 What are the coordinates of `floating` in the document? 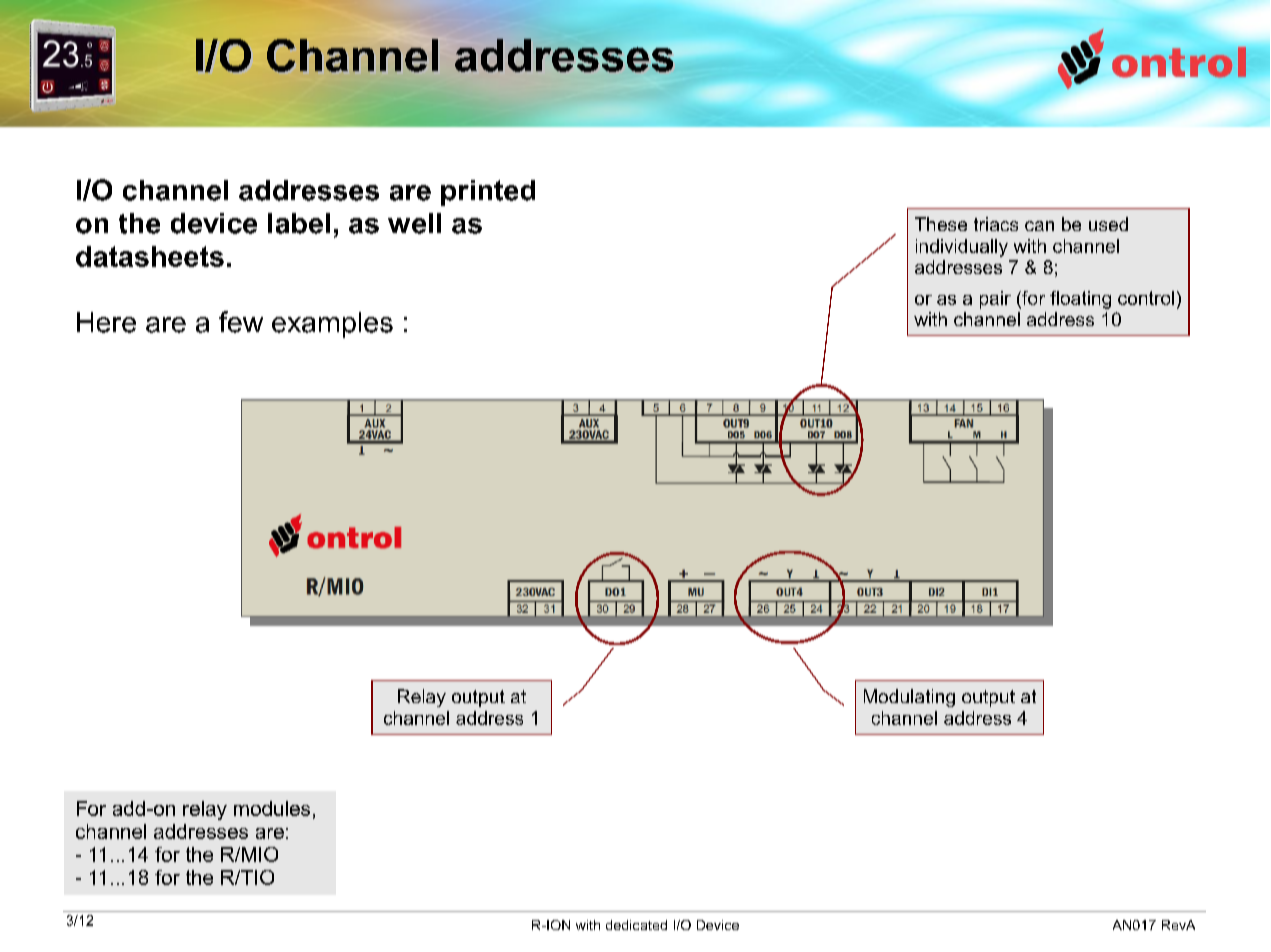 It's located at (1080, 300).
